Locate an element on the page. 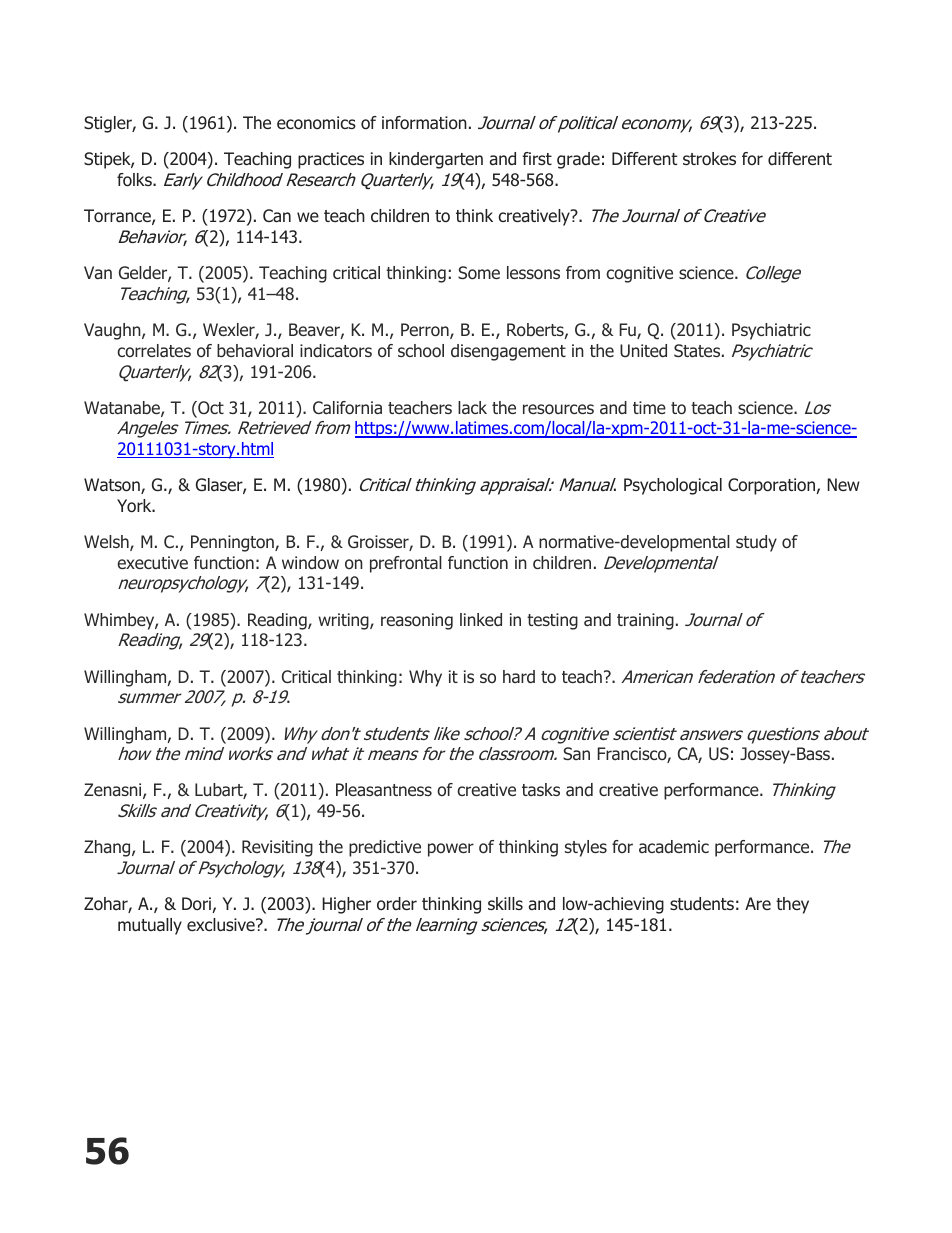  strokes is located at coordinates (709, 159).
